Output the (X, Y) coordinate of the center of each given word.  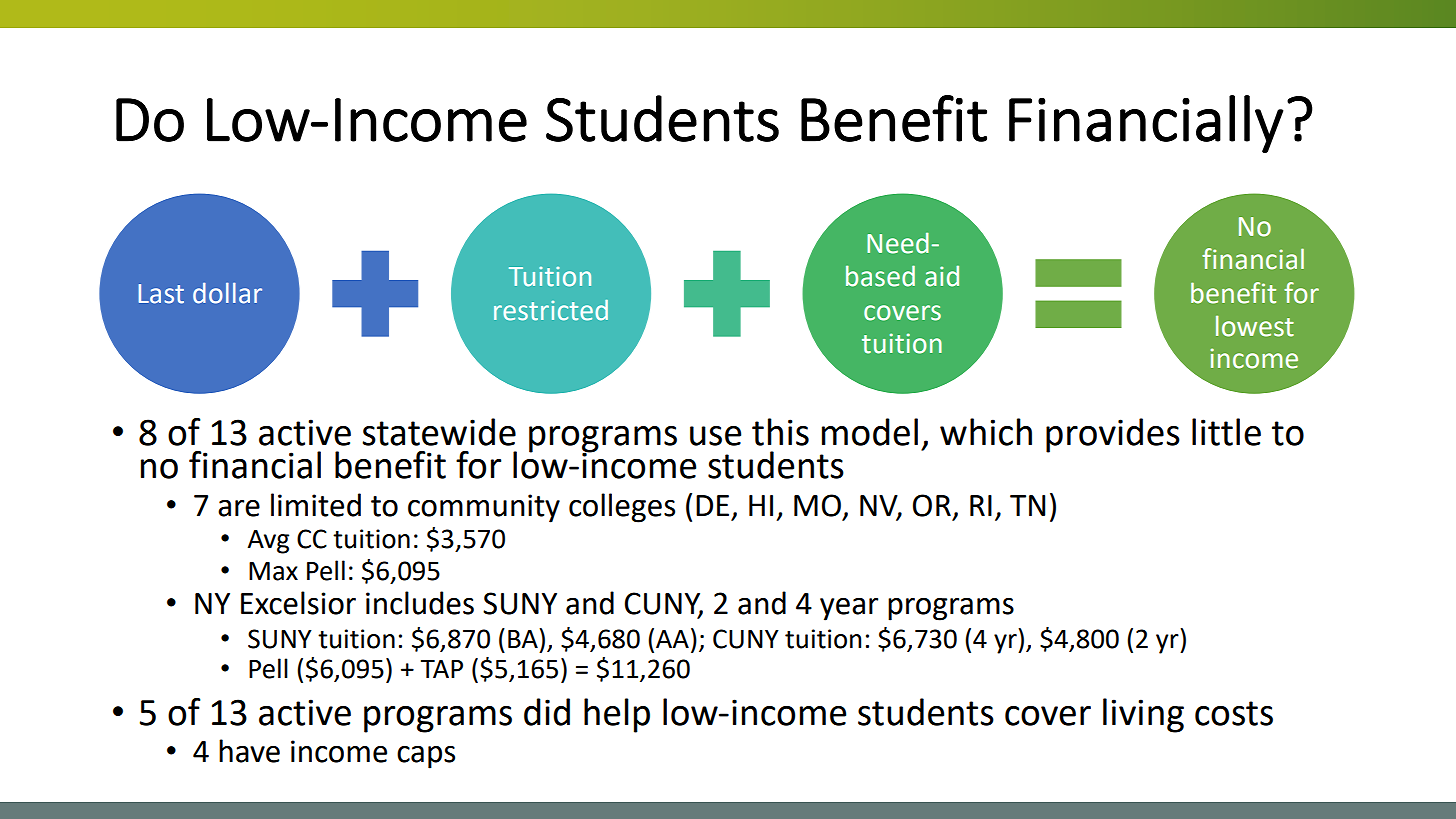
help (617, 715)
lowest (1255, 326)
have (249, 751)
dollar (227, 293)
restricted (551, 310)
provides (1113, 435)
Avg (268, 542)
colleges (622, 508)
